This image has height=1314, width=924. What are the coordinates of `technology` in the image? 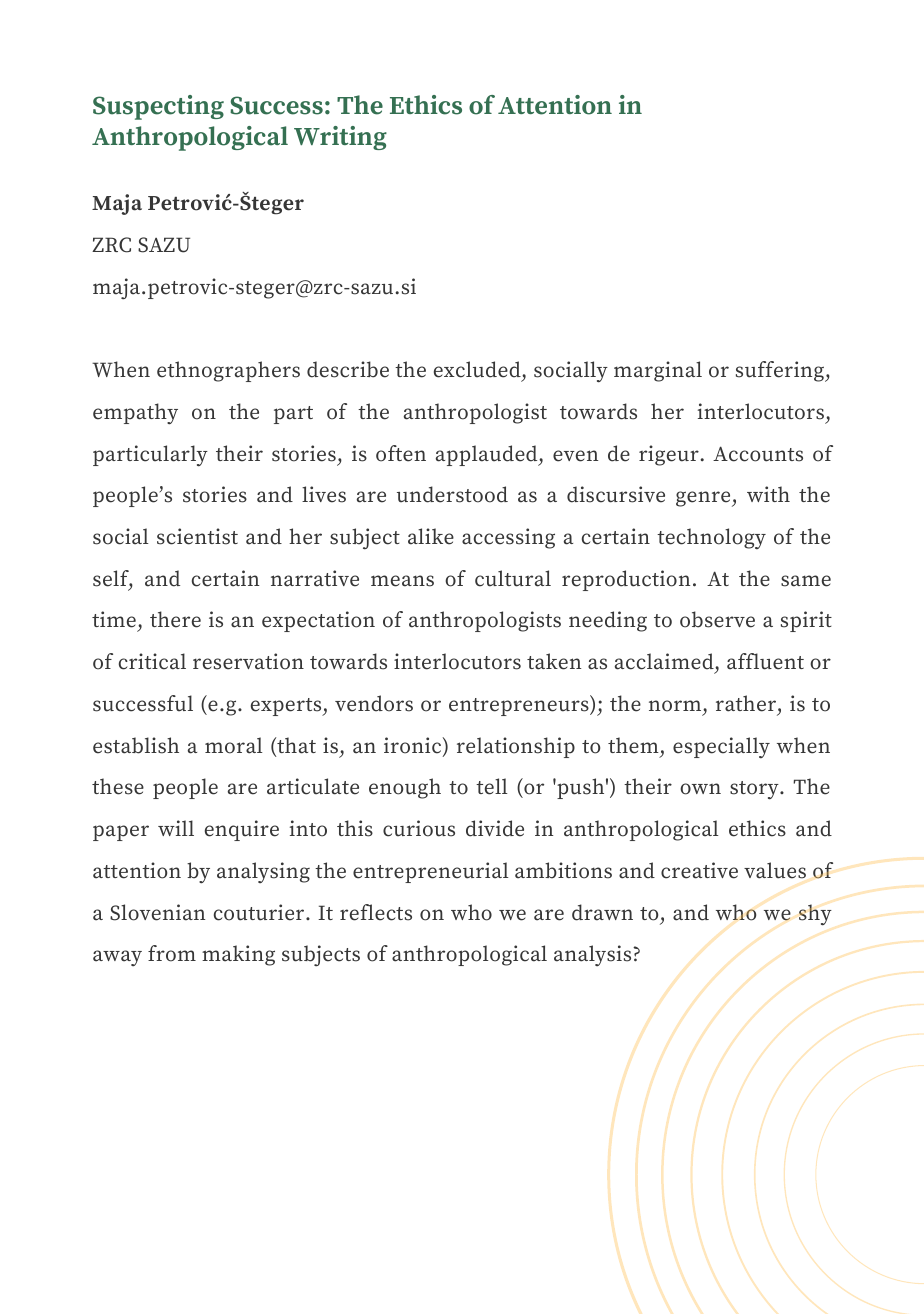 It's located at (711, 538).
